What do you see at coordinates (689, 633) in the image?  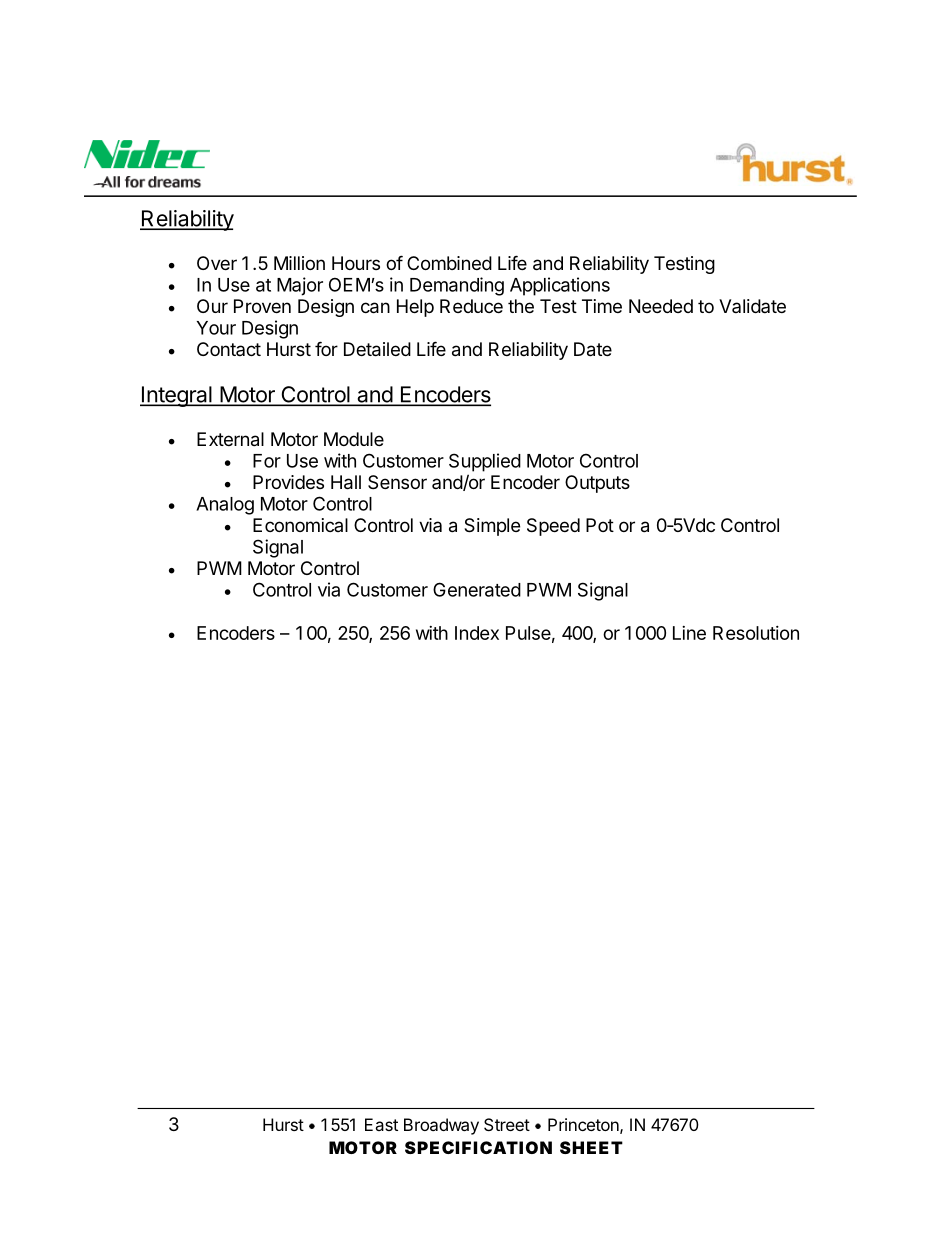 I see `Line` at bounding box center [689, 633].
